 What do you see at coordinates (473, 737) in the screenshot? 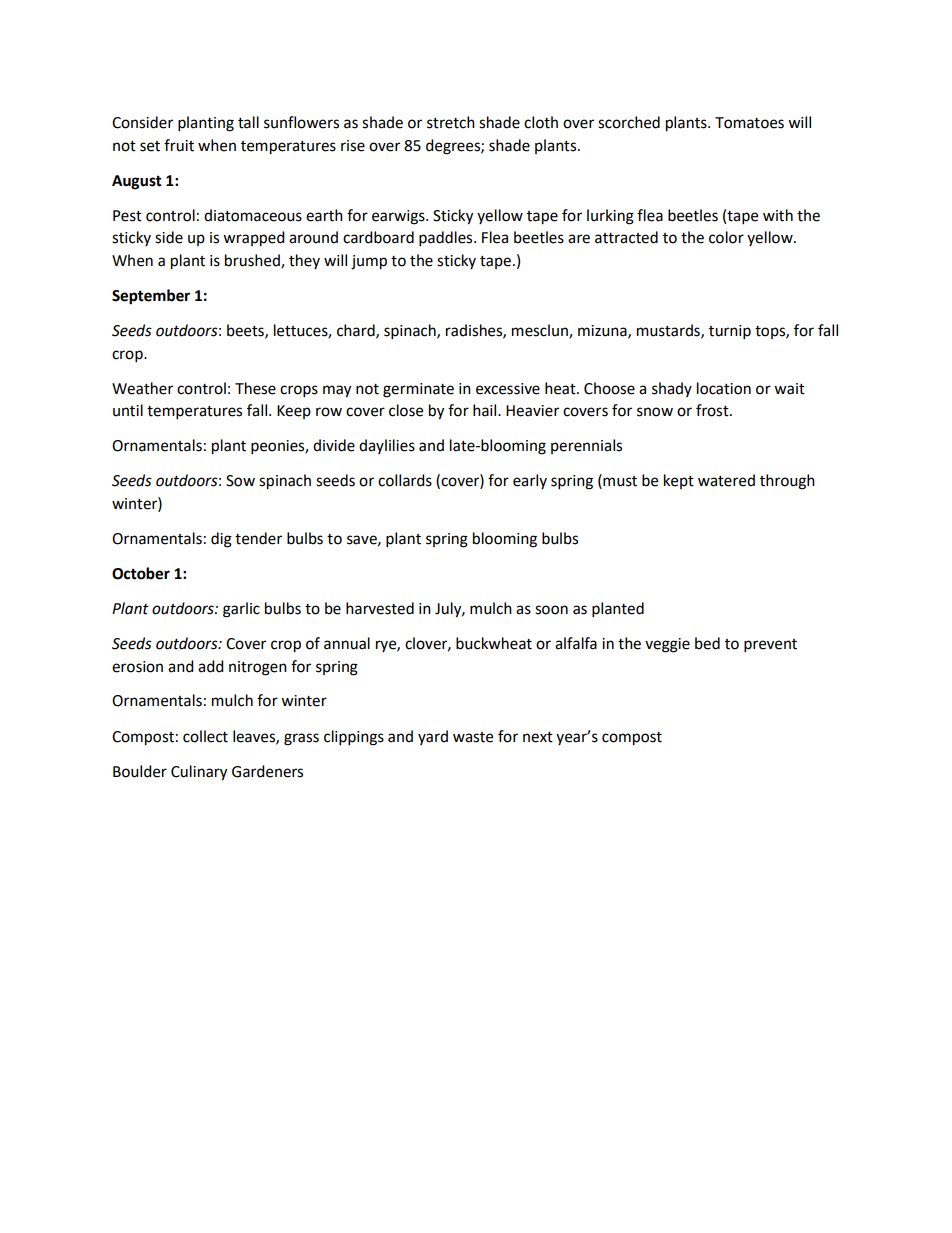
I see `waste` at bounding box center [473, 737].
